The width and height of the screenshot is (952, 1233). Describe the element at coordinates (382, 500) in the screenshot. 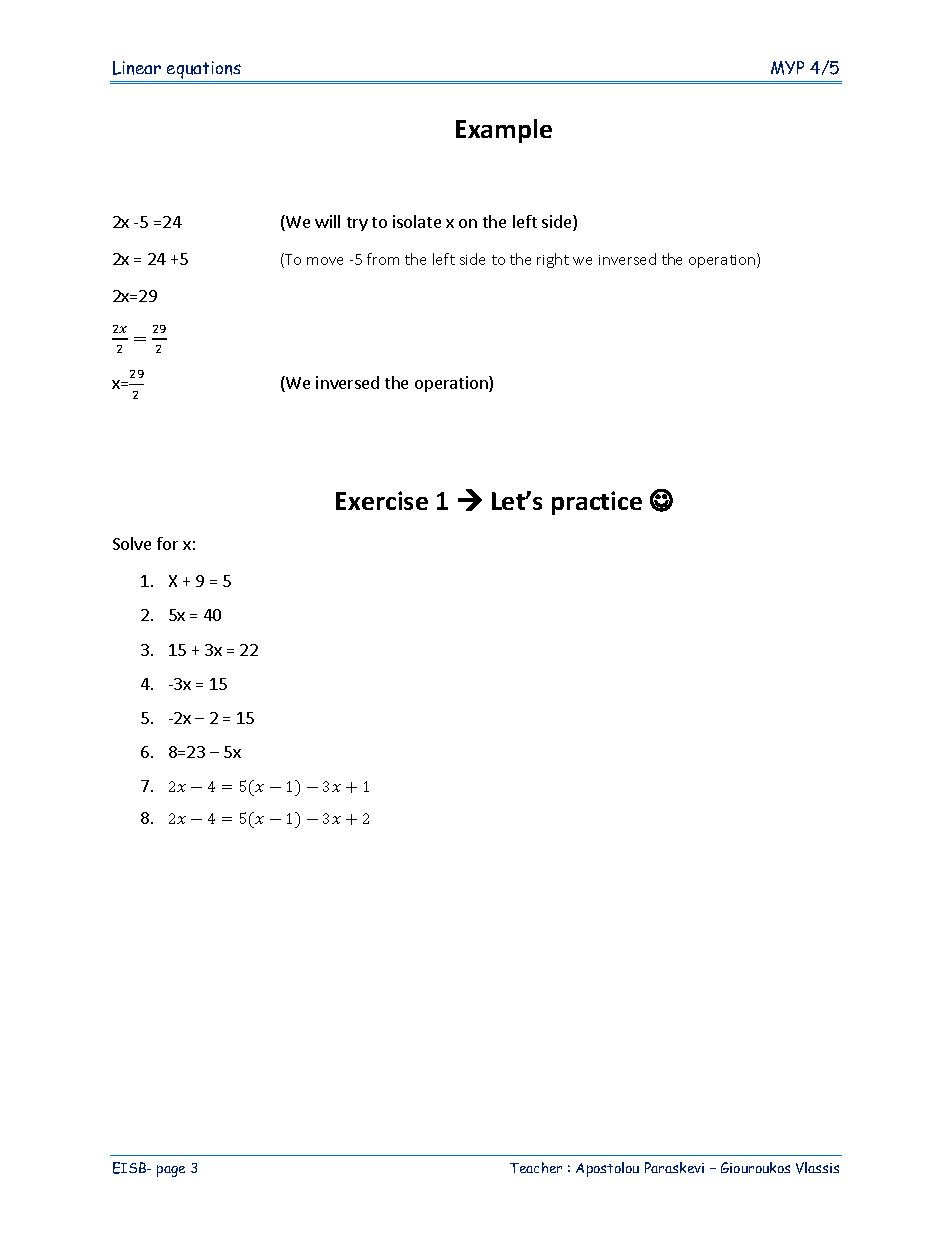

I see `Exercise` at that location.
